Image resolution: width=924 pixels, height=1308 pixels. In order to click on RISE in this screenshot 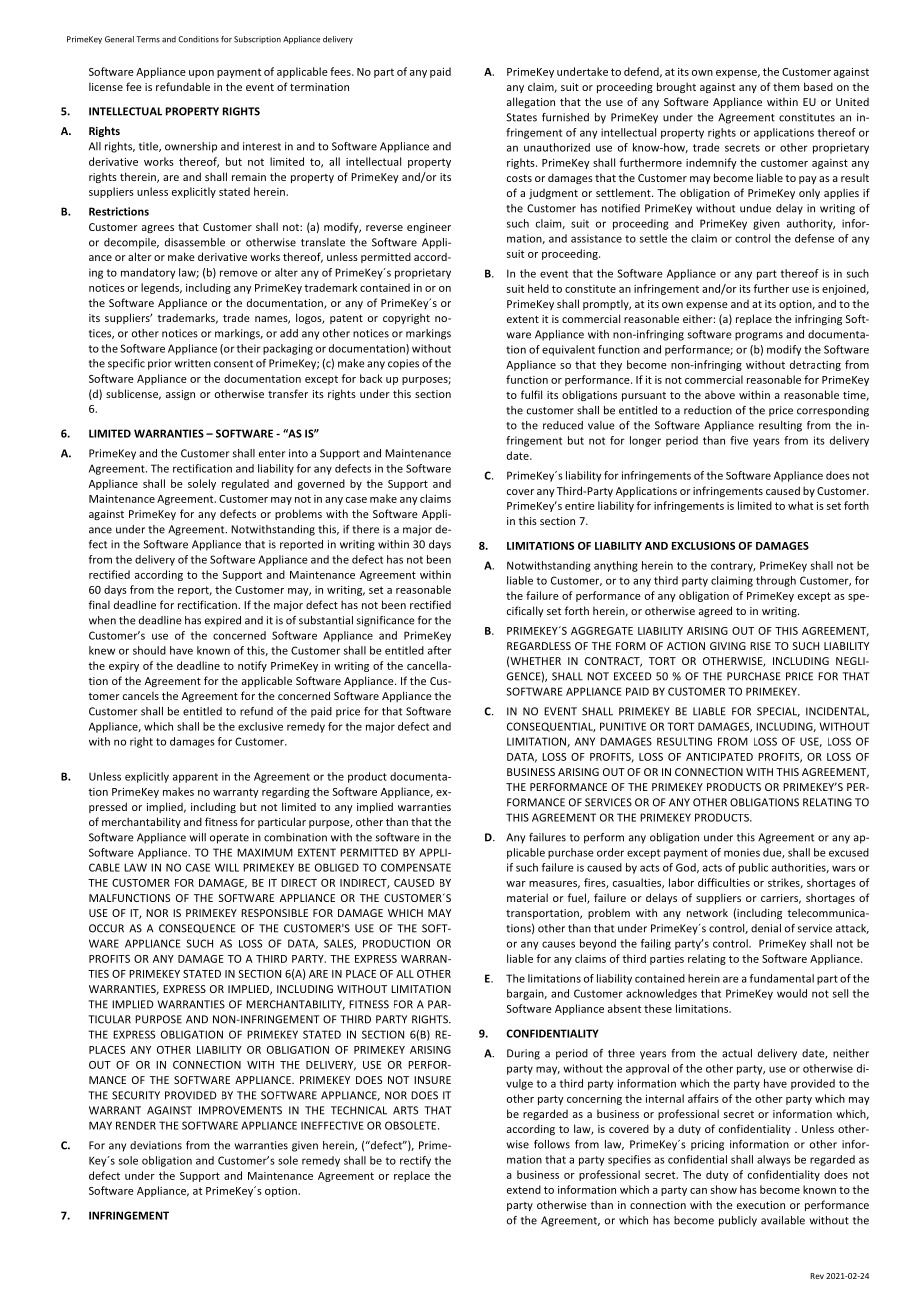, I will do `click(760, 646)`.
